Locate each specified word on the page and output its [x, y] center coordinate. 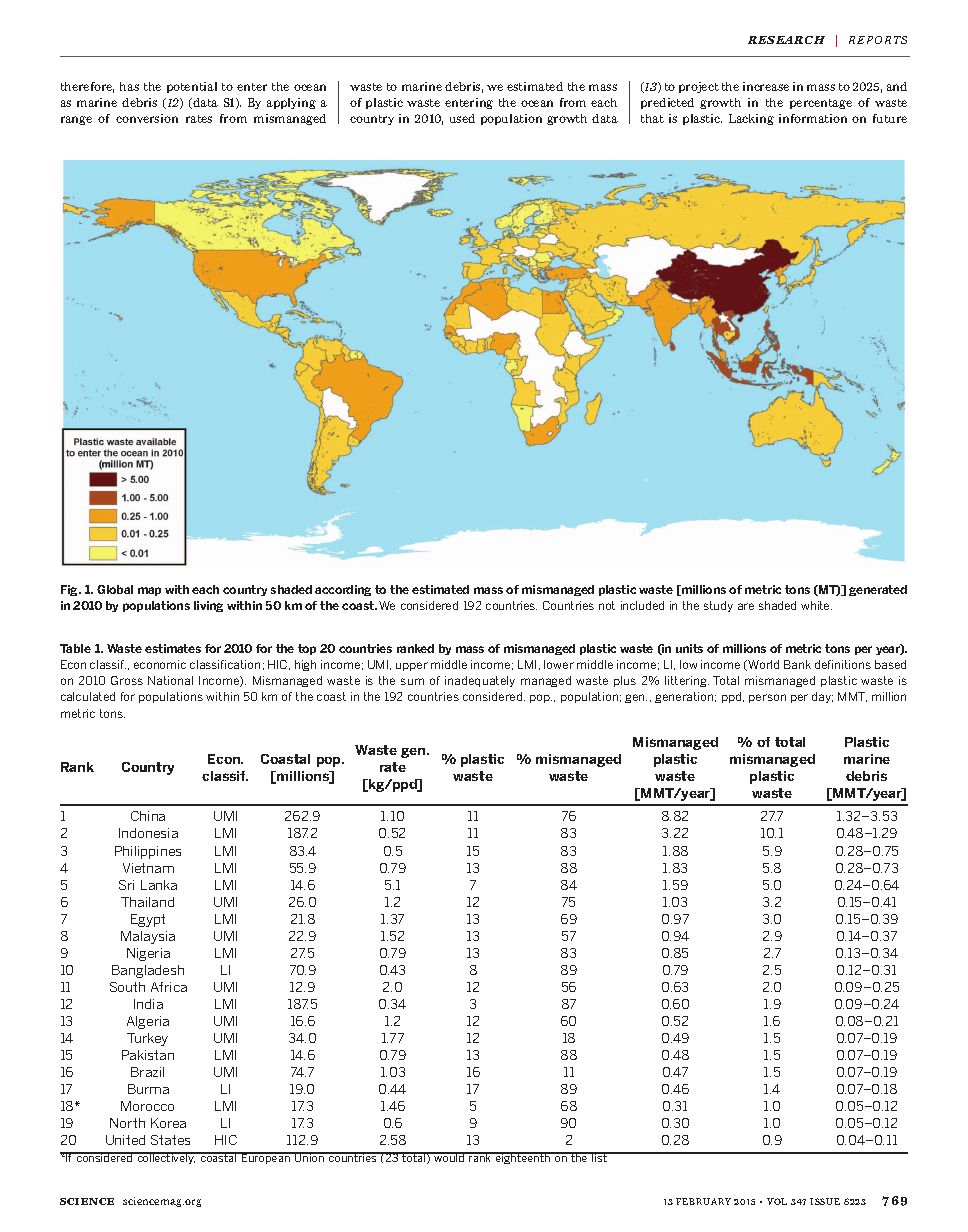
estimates [173, 648]
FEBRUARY [703, 1201]
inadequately [480, 681]
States [170, 1140]
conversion [147, 118]
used [462, 118]
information [813, 118]
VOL [777, 1201]
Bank [797, 664]
